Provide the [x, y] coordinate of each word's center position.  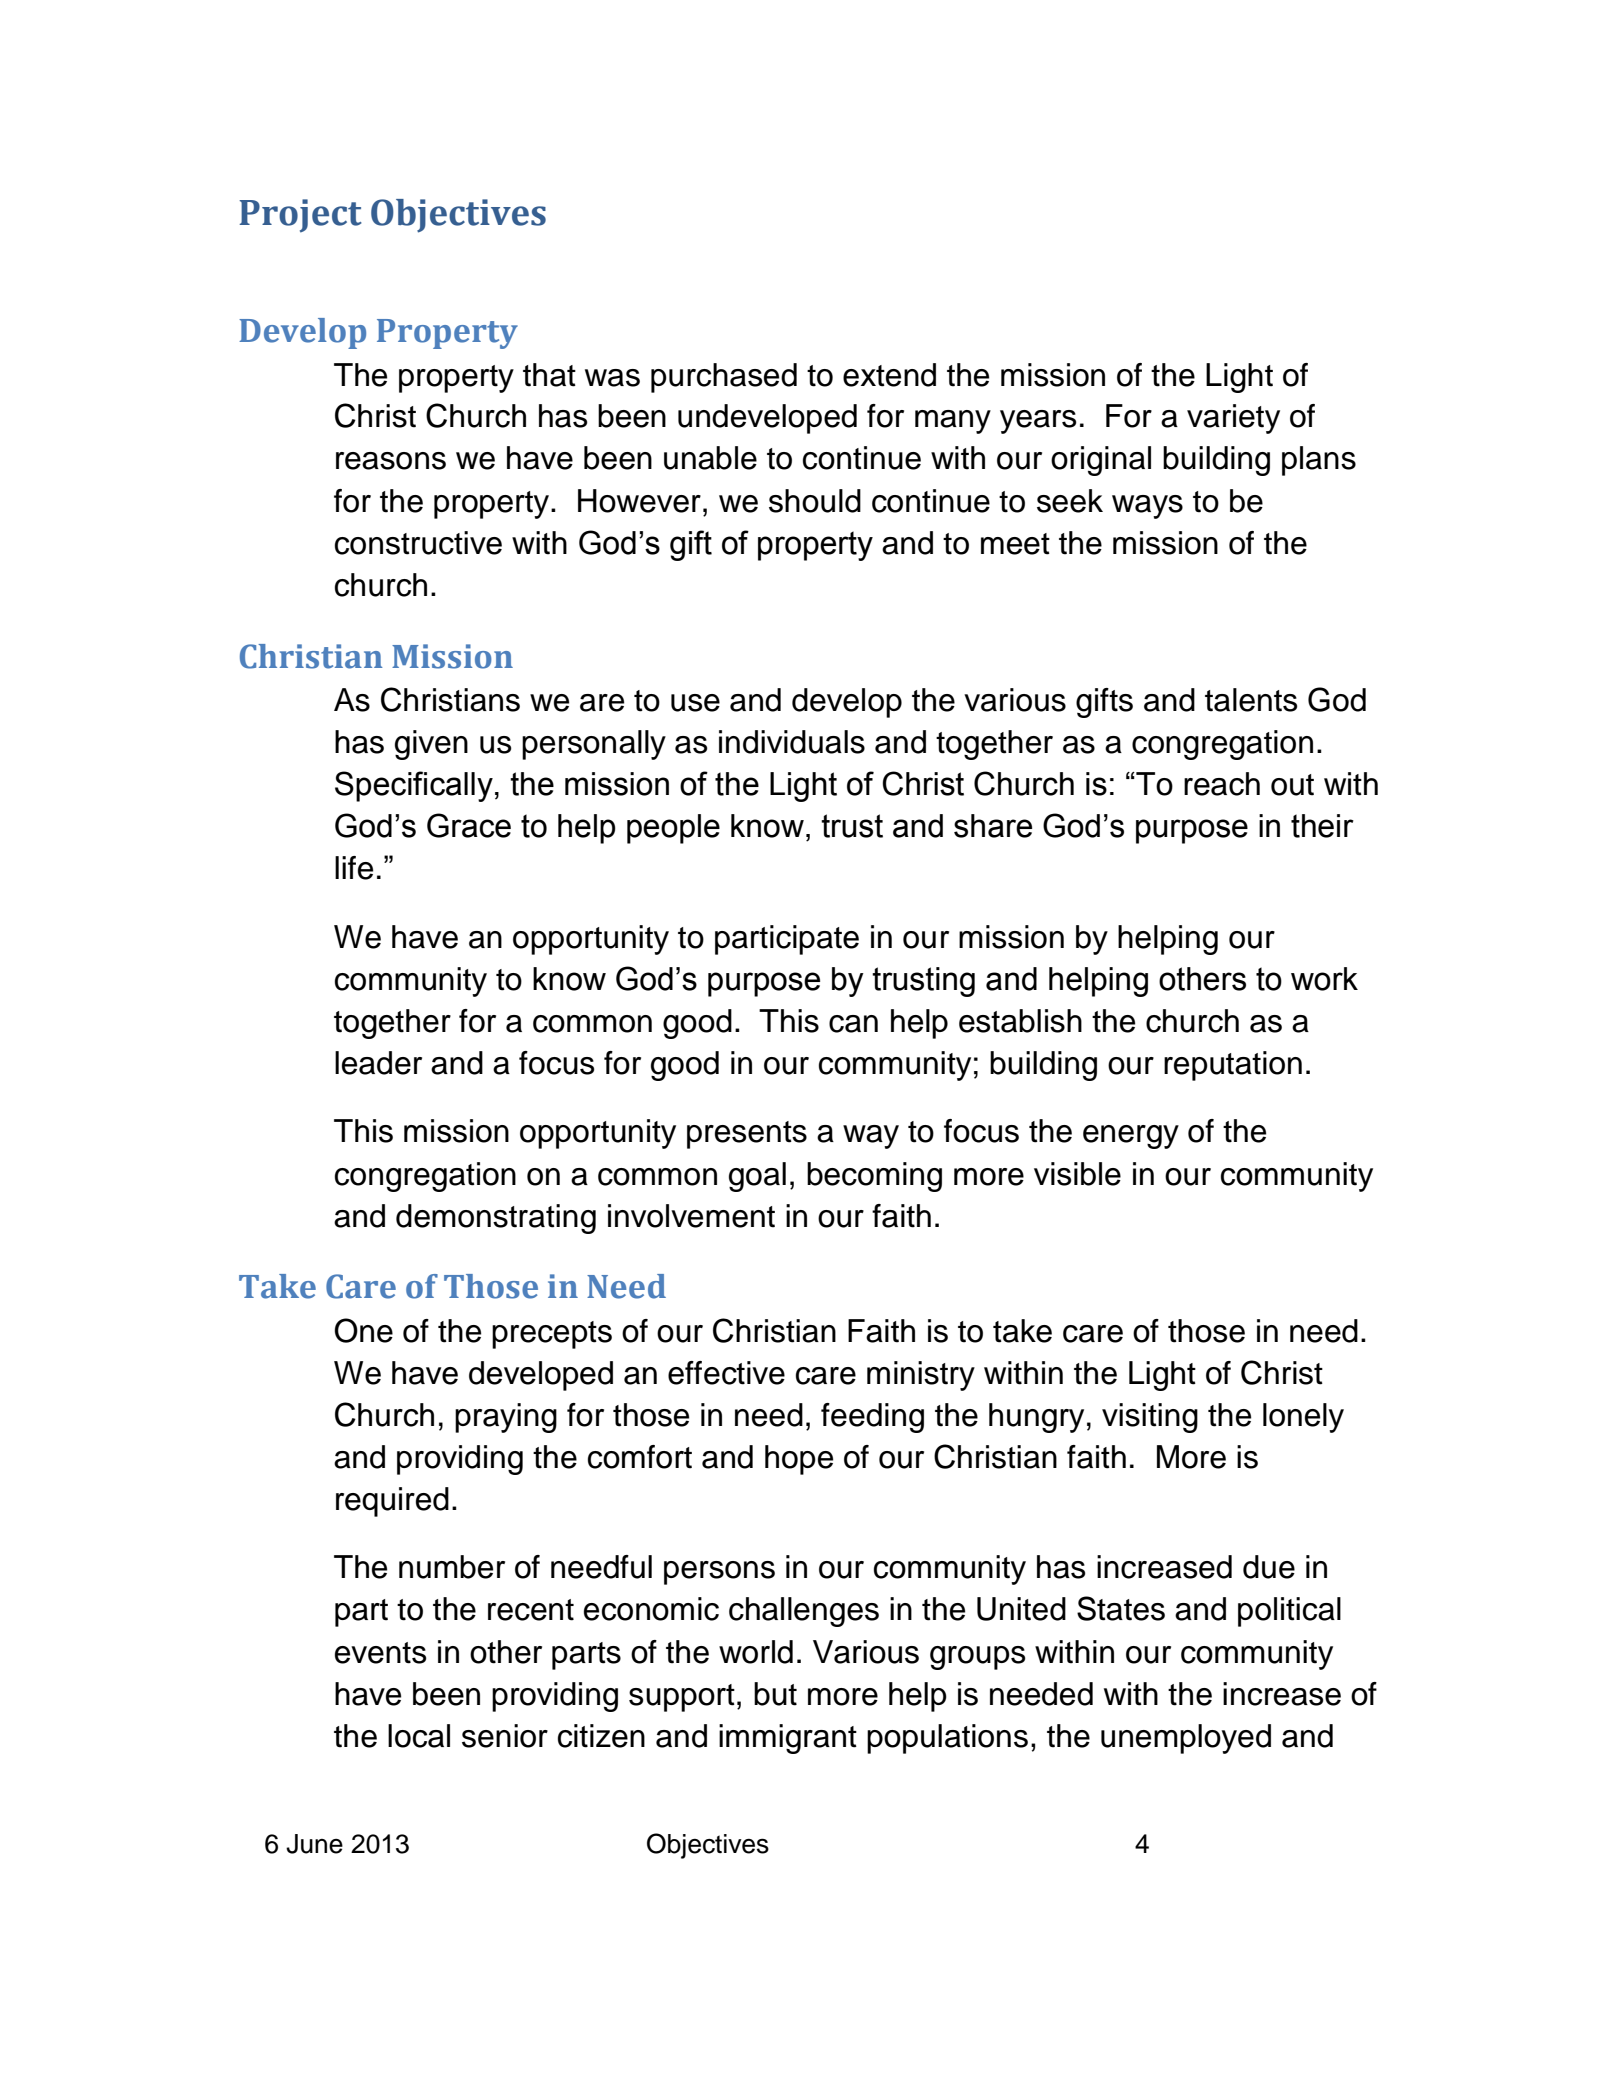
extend [889, 375]
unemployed [1186, 1739]
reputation [1233, 1066]
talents [1251, 700]
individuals [792, 742]
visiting [1150, 1418]
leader [378, 1063]
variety [1233, 419]
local [419, 1736]
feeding [872, 1418]
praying [506, 1418]
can [853, 1024]
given [431, 745]
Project [300, 216]
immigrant [788, 1739]
